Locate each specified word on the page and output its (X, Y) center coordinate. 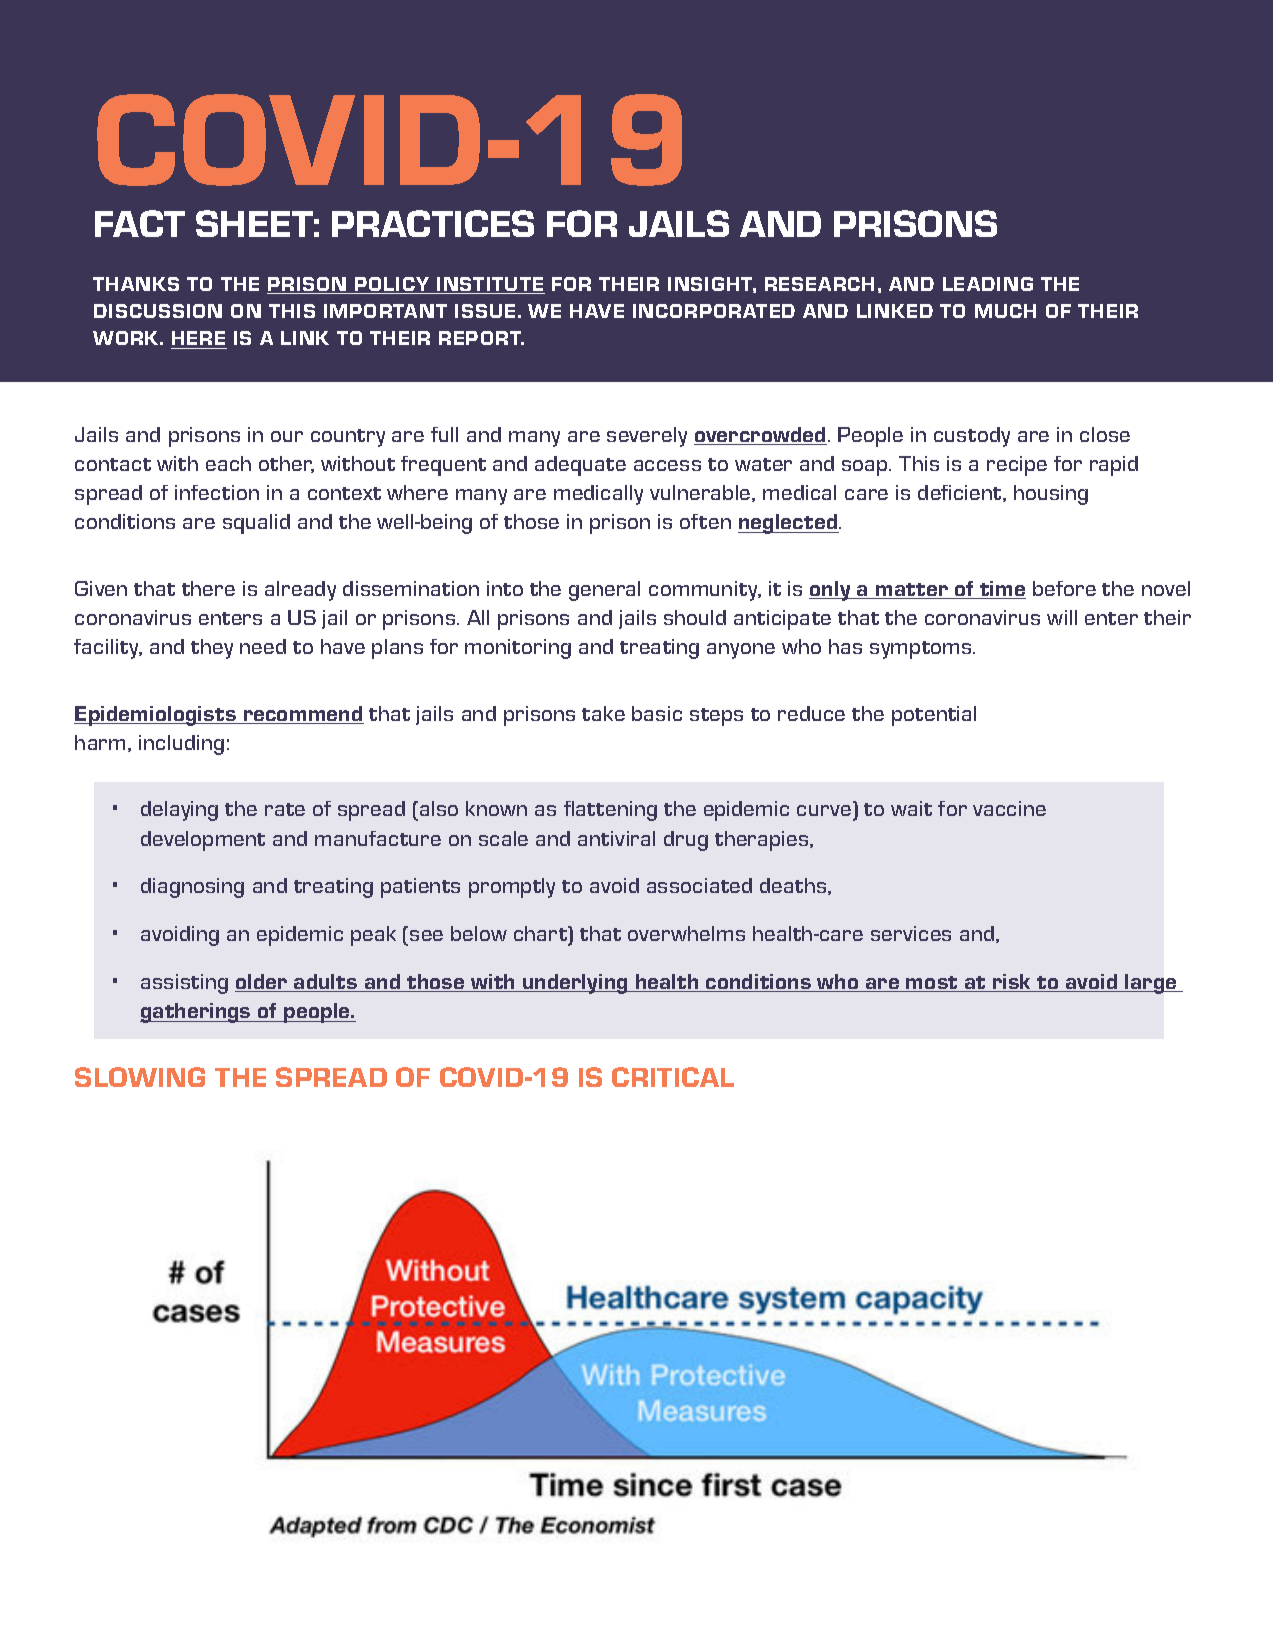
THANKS (136, 284)
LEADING (988, 284)
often (705, 521)
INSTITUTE (490, 285)
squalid (256, 524)
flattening (610, 811)
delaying (179, 811)
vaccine (1009, 808)
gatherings (196, 1013)
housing (1051, 495)
